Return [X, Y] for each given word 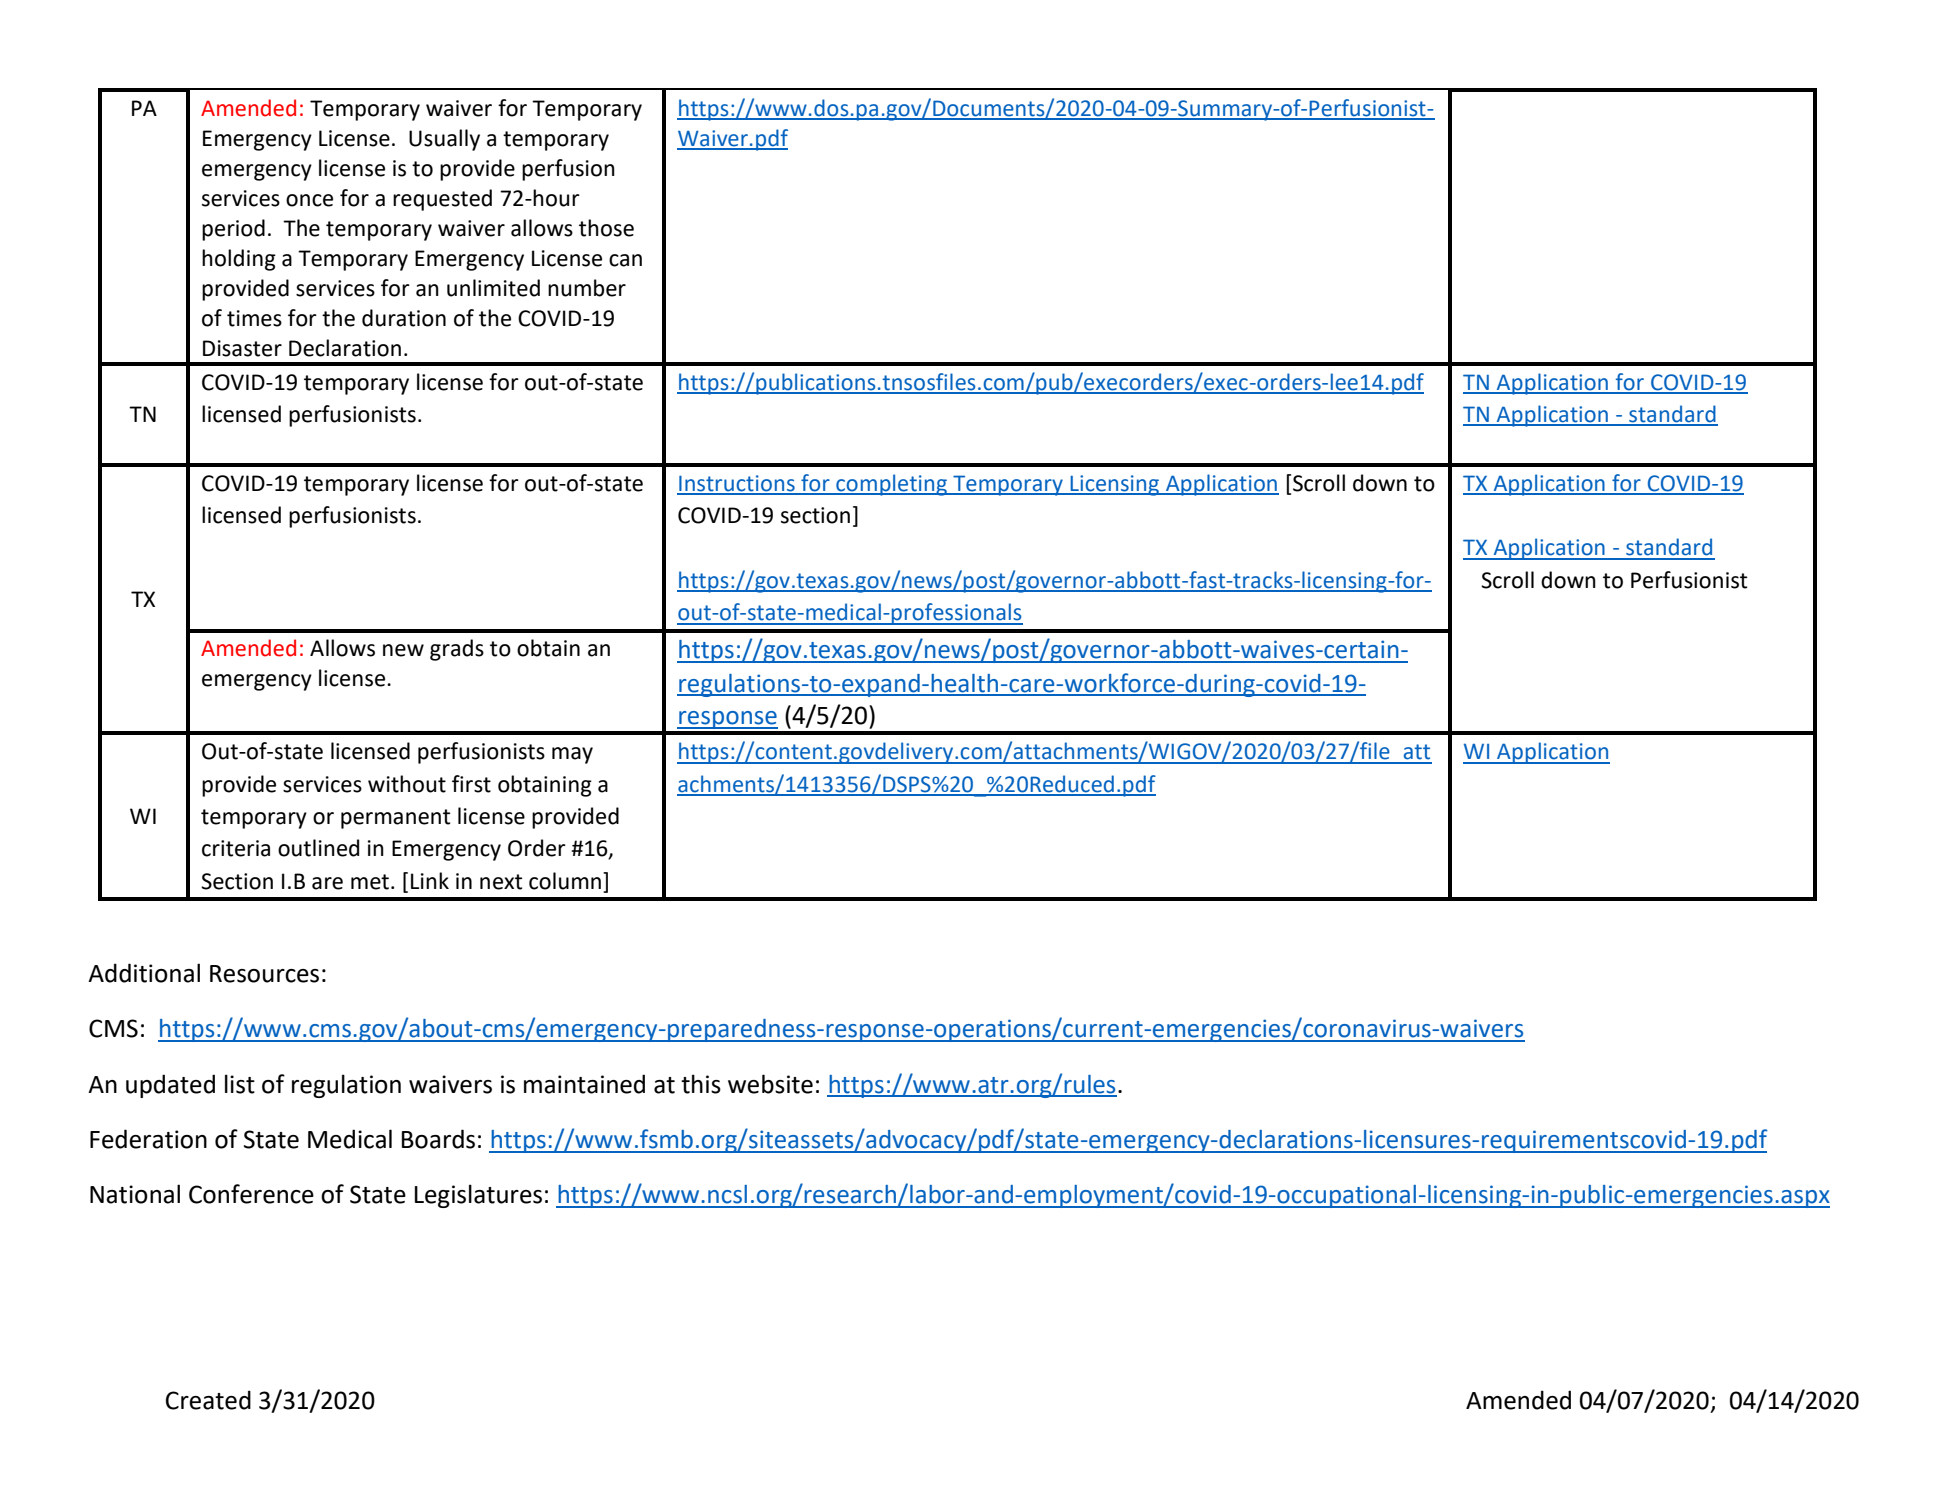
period [233, 230]
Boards [438, 1139]
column [566, 881]
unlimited [493, 288]
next [501, 882]
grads [457, 650]
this [701, 1084]
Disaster [242, 348]
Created [208, 1400]
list [240, 1084]
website [770, 1084]
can [625, 260]
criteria [236, 848]
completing [891, 485]
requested [442, 200]
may [572, 755]
